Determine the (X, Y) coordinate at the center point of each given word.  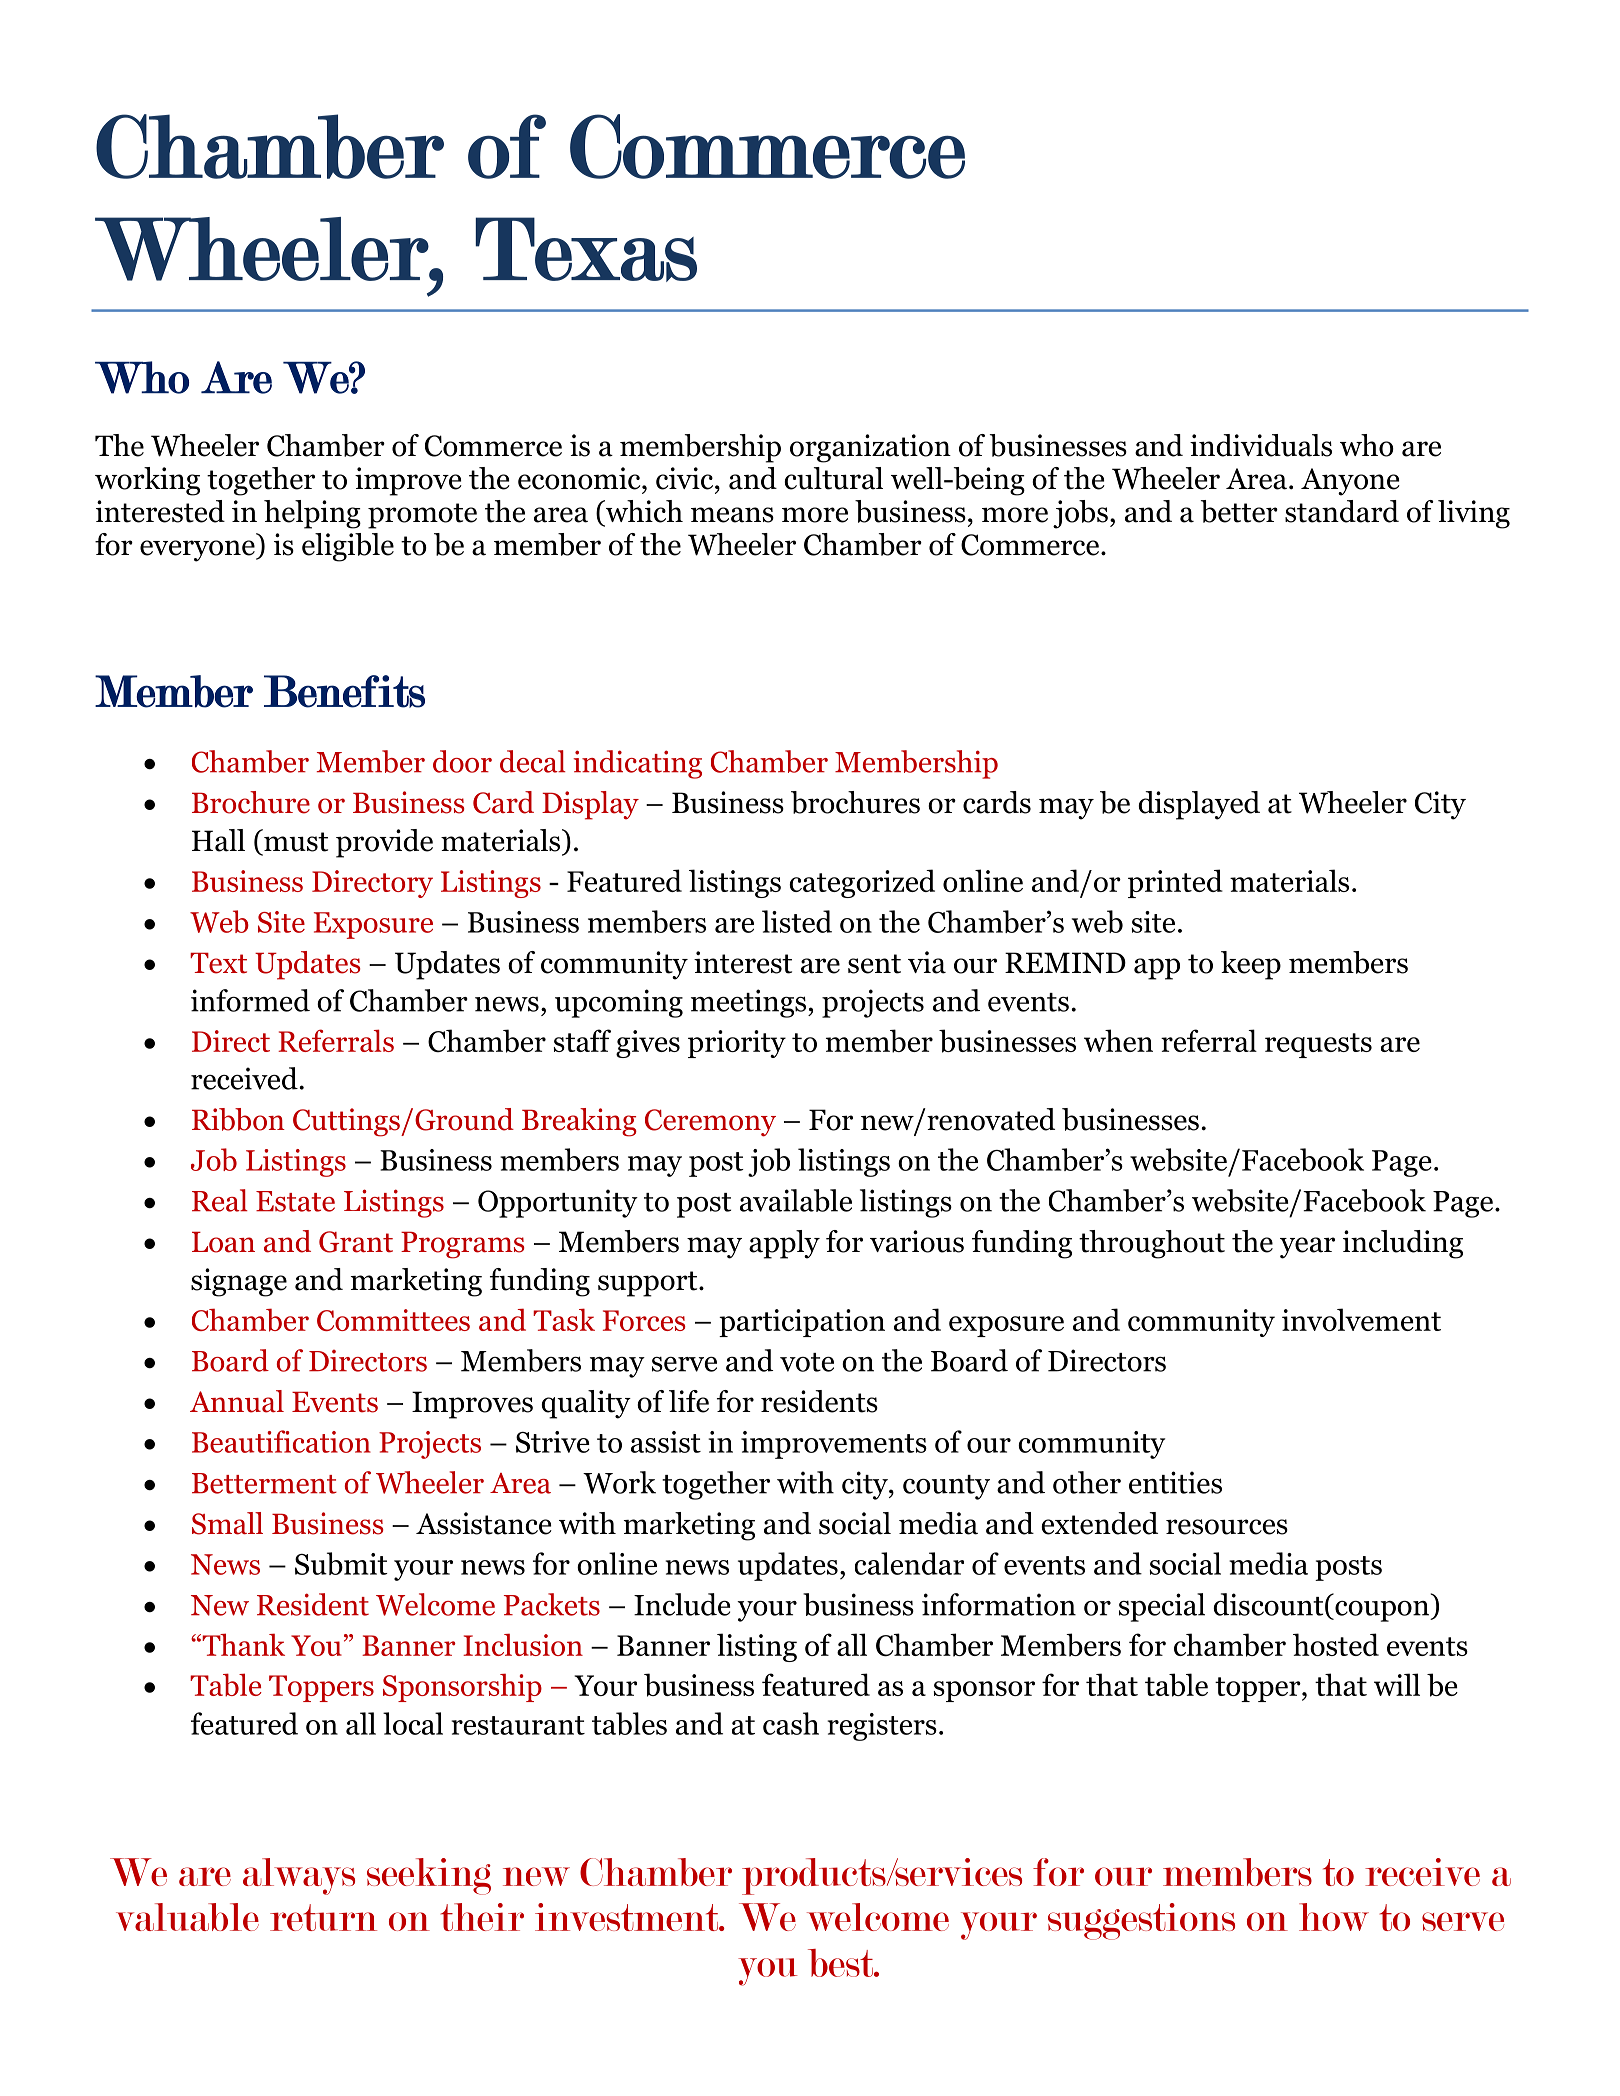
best (841, 1963)
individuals (1261, 445)
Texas (586, 249)
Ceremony (710, 1123)
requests (1318, 1045)
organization (870, 448)
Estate (295, 1201)
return (323, 1917)
